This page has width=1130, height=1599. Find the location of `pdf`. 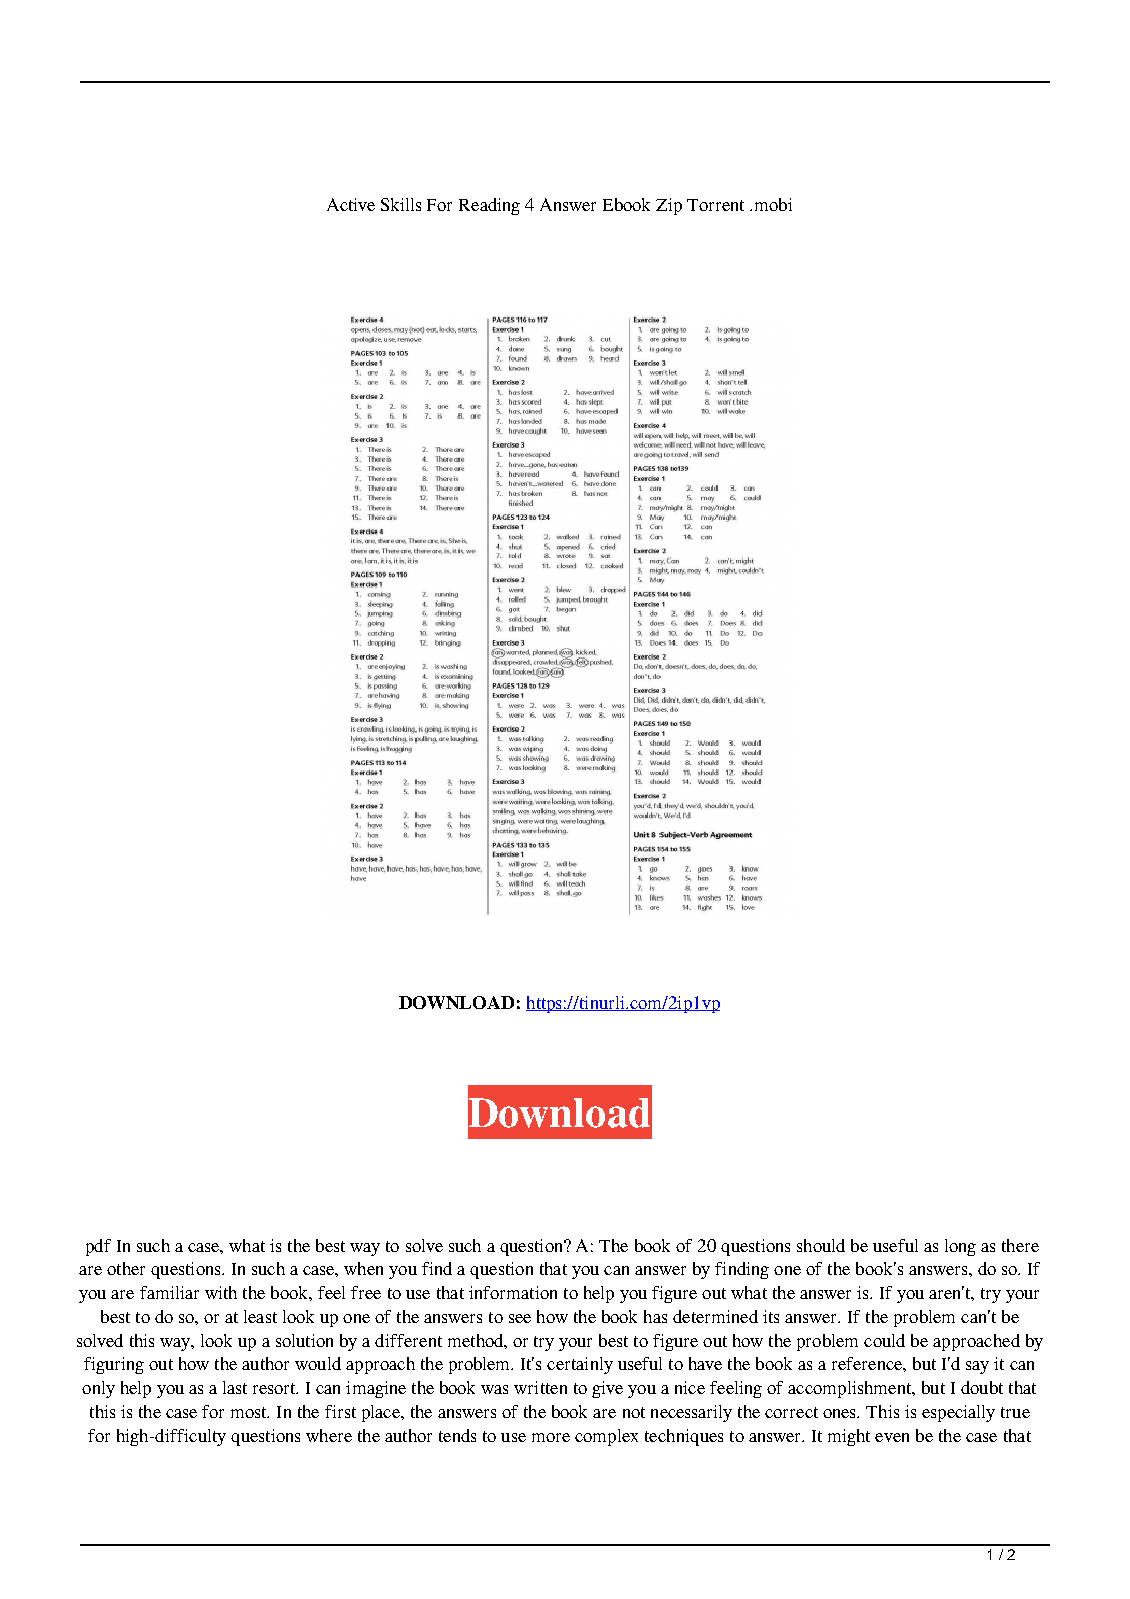

pdf is located at coordinates (98, 1247).
